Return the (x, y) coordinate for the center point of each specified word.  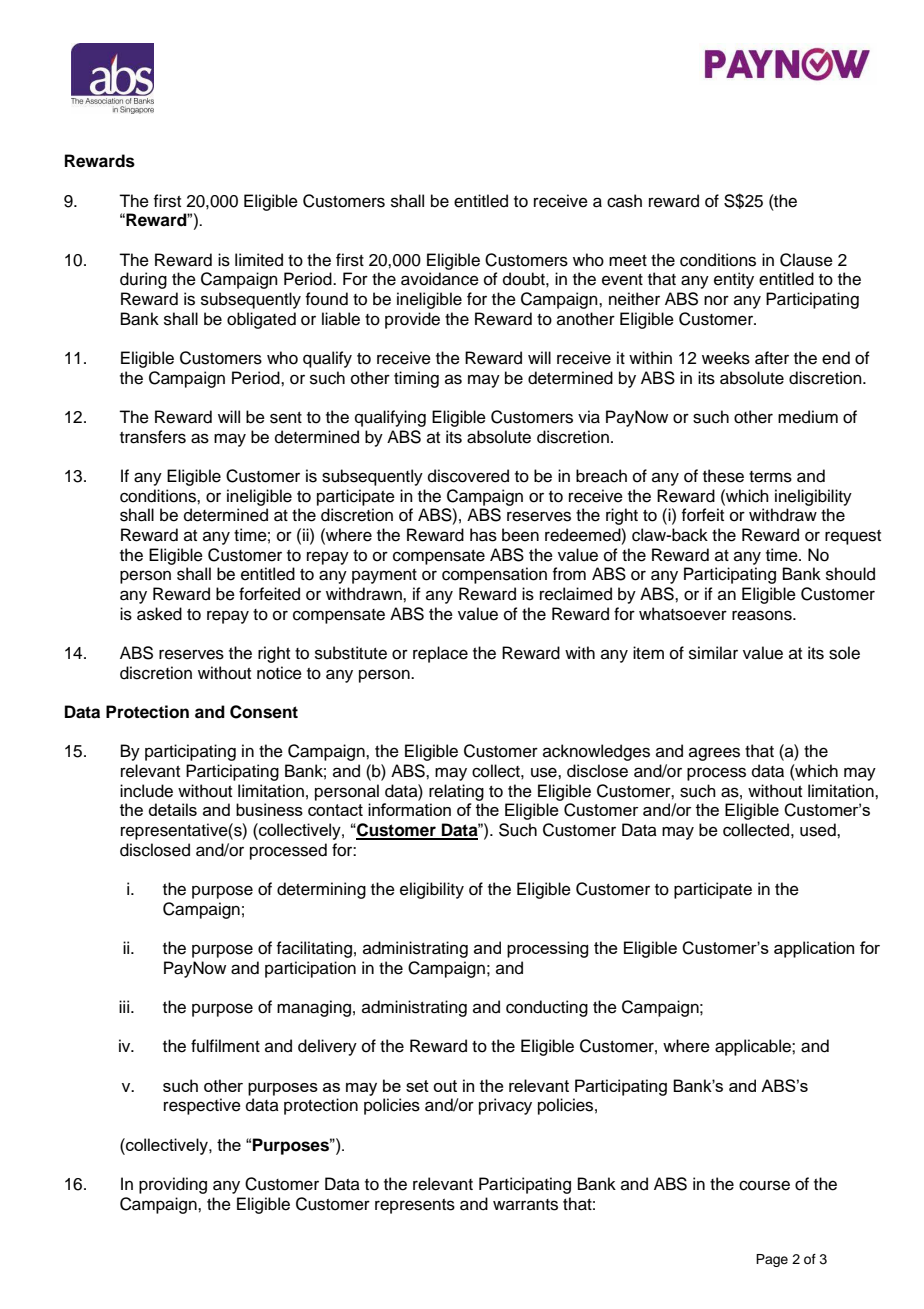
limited (259, 260)
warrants (525, 1205)
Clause (806, 260)
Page (772, 1260)
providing (173, 1185)
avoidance (440, 279)
